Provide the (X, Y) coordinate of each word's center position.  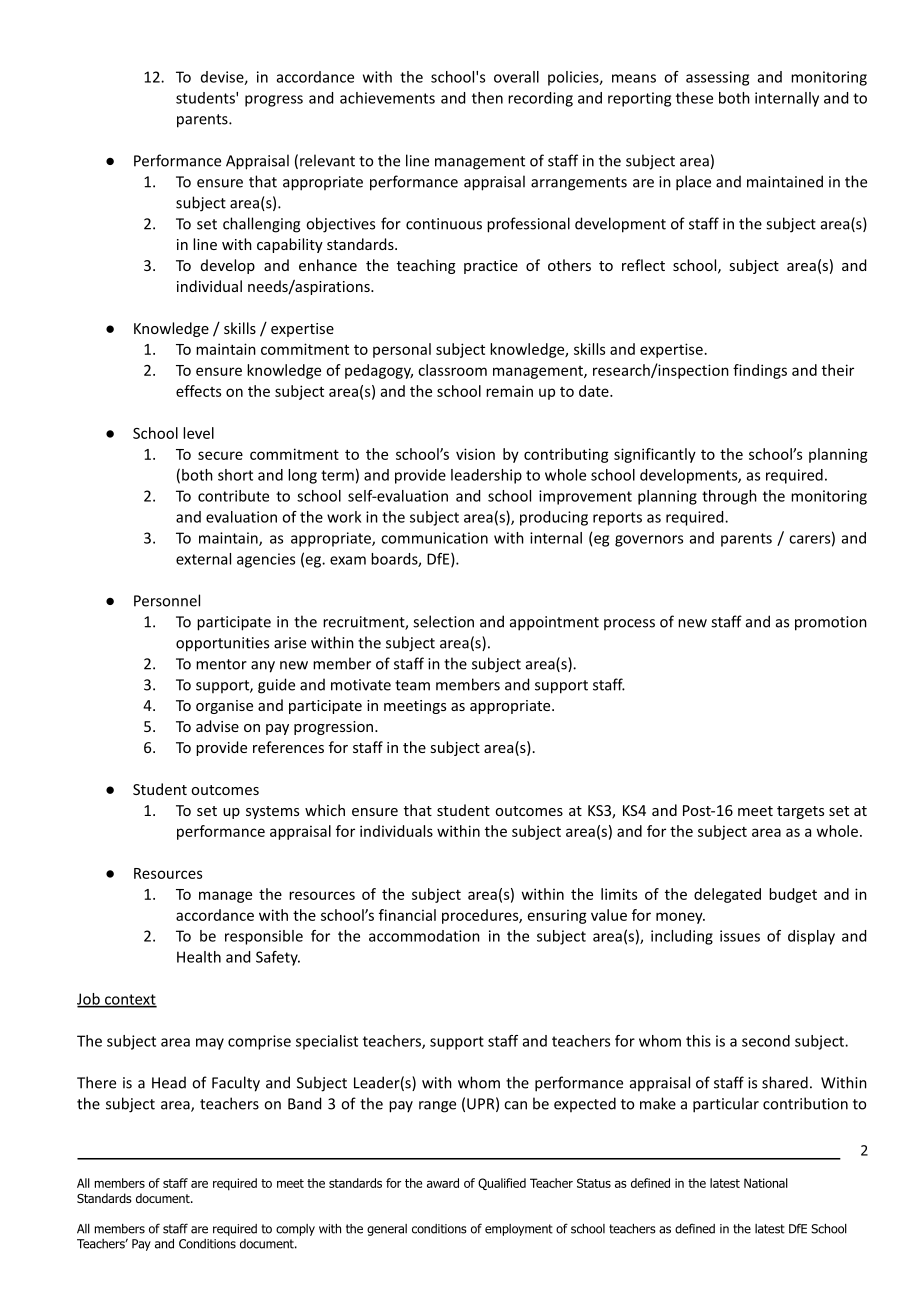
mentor (221, 664)
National (766, 1183)
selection (443, 621)
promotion (831, 623)
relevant (327, 160)
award (443, 1183)
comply (295, 1230)
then (487, 98)
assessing (717, 78)
